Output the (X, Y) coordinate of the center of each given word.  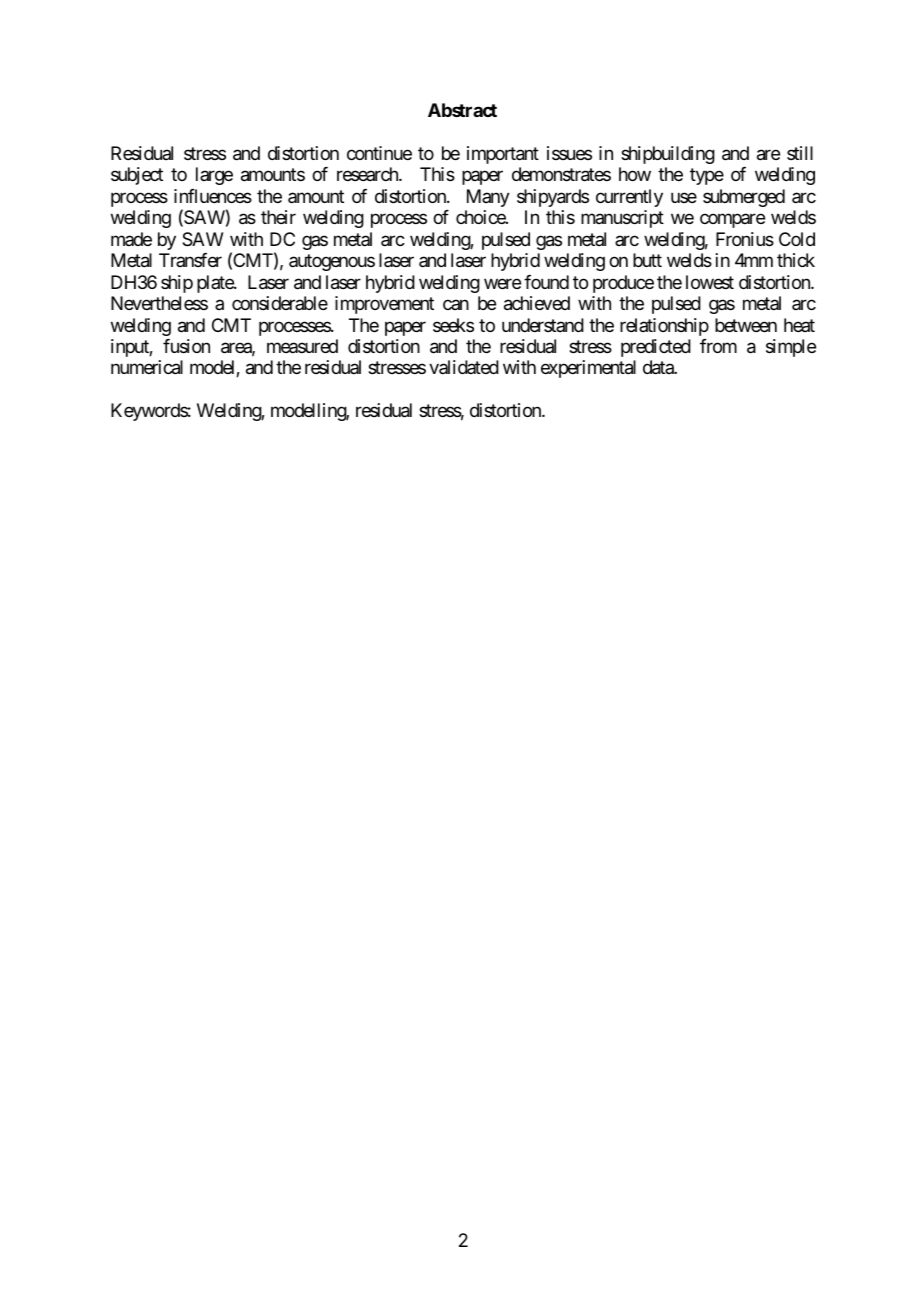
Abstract (462, 110)
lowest (710, 282)
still (800, 153)
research (368, 174)
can (456, 305)
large (214, 176)
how (635, 174)
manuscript (622, 219)
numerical (147, 367)
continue (379, 153)
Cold (797, 239)
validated (464, 367)
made (131, 239)
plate (216, 284)
